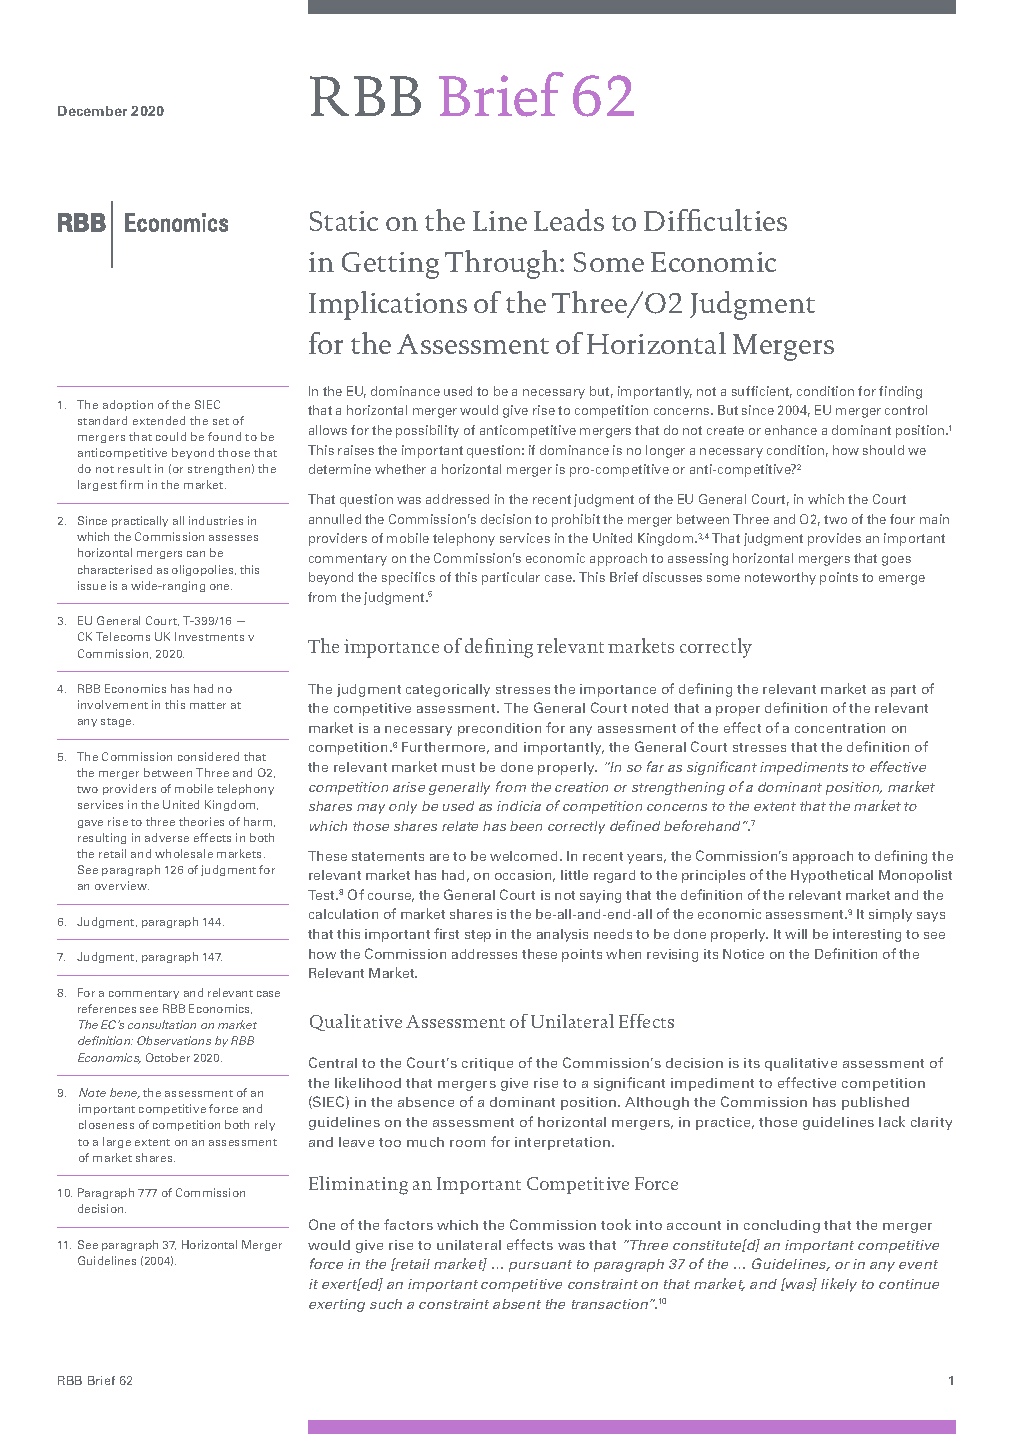  I want to click on Difficulties, so click(715, 220).
